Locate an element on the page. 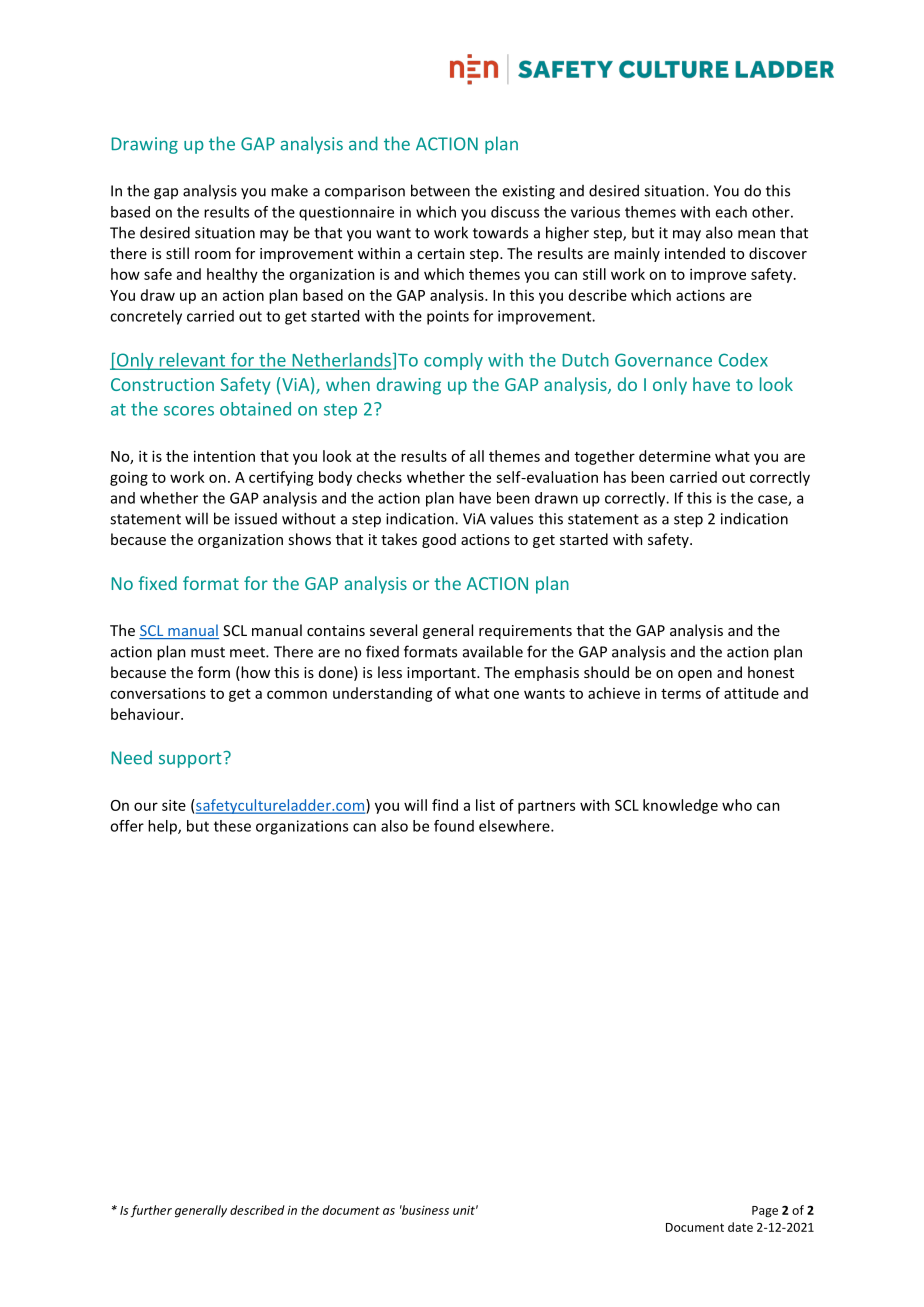 This image has width=924, height=1307. comply is located at coordinates (453, 361).
